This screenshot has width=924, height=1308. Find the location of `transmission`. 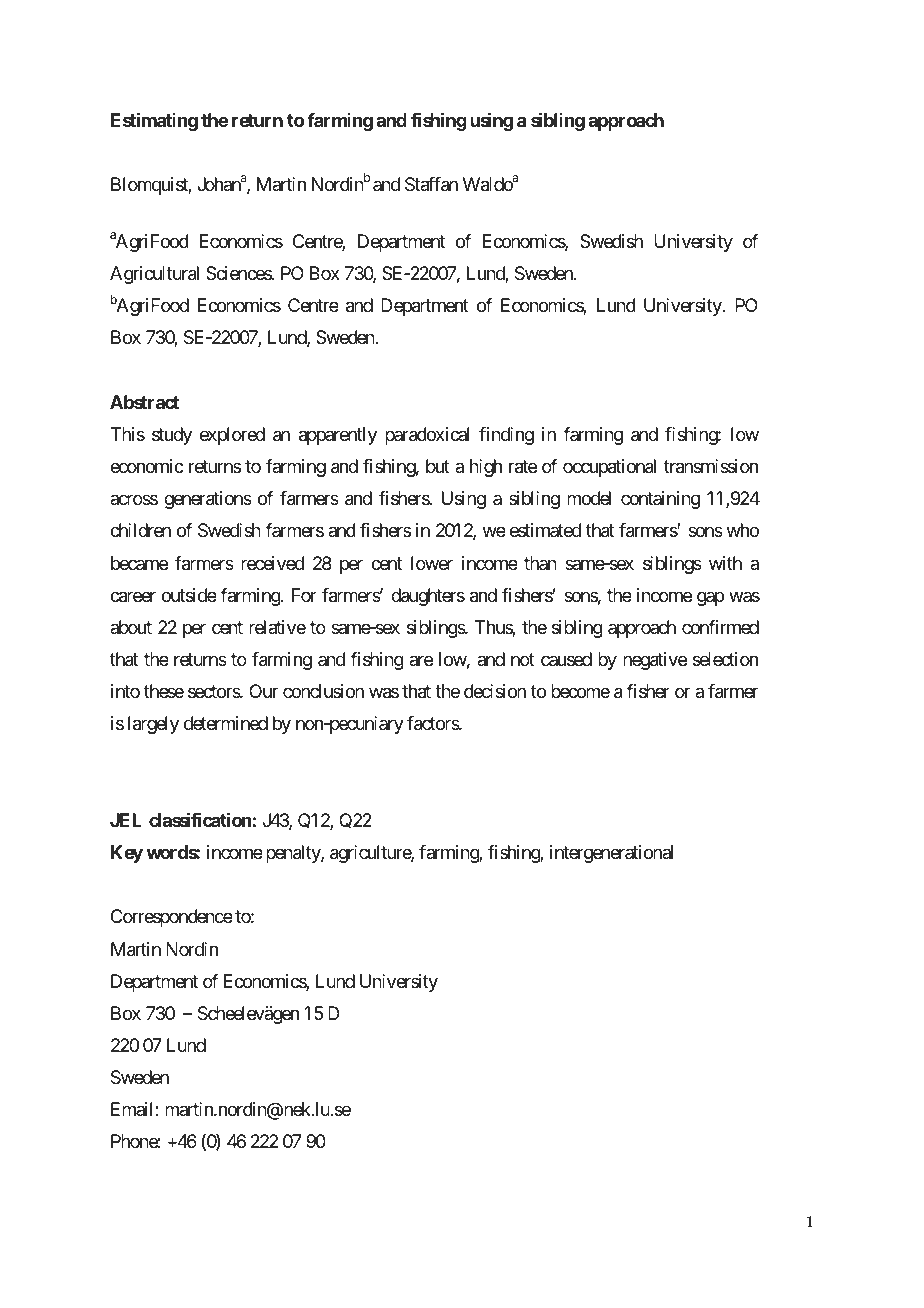

transmission is located at coordinates (711, 466).
